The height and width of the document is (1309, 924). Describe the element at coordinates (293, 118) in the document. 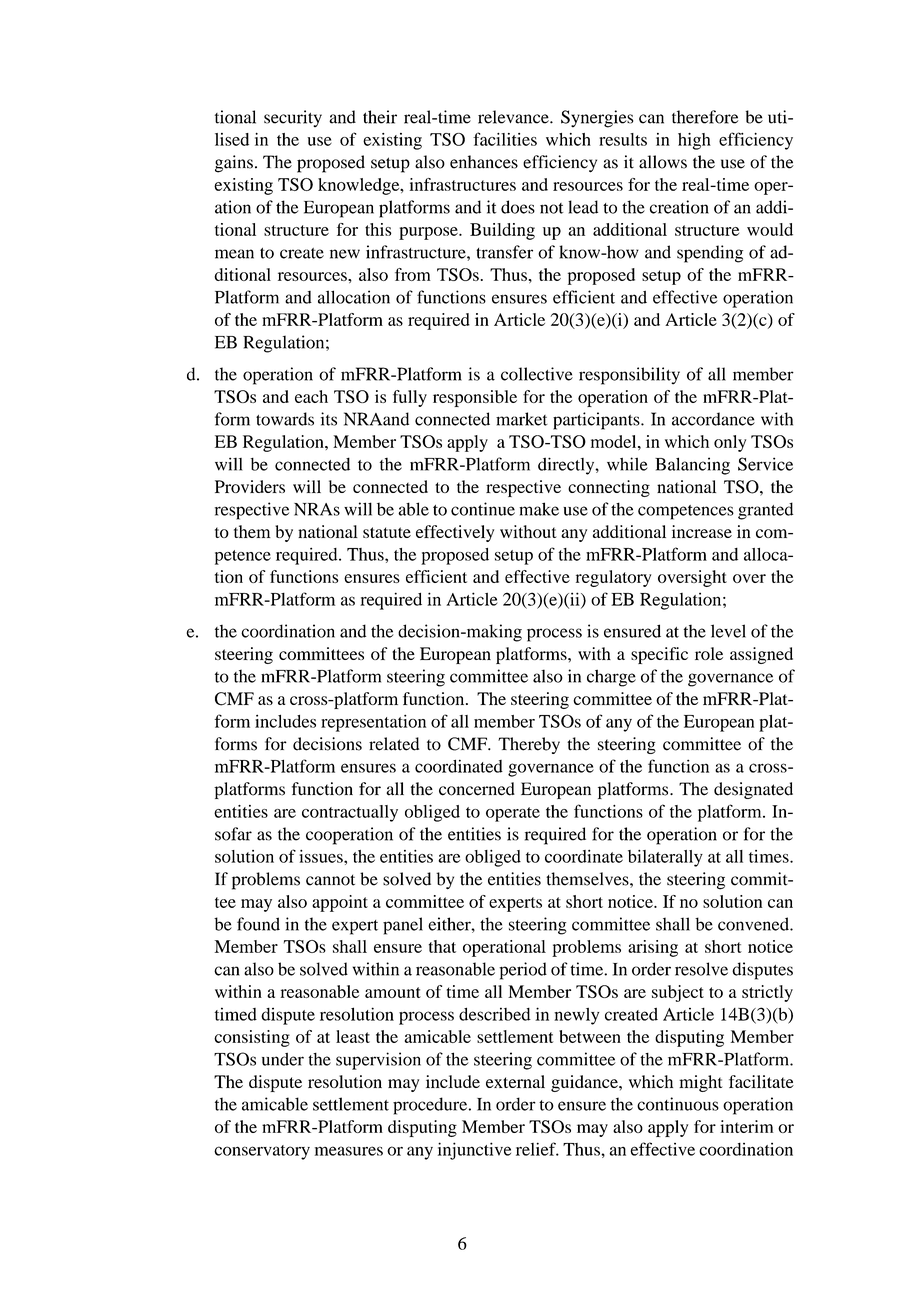

I see `security` at that location.
